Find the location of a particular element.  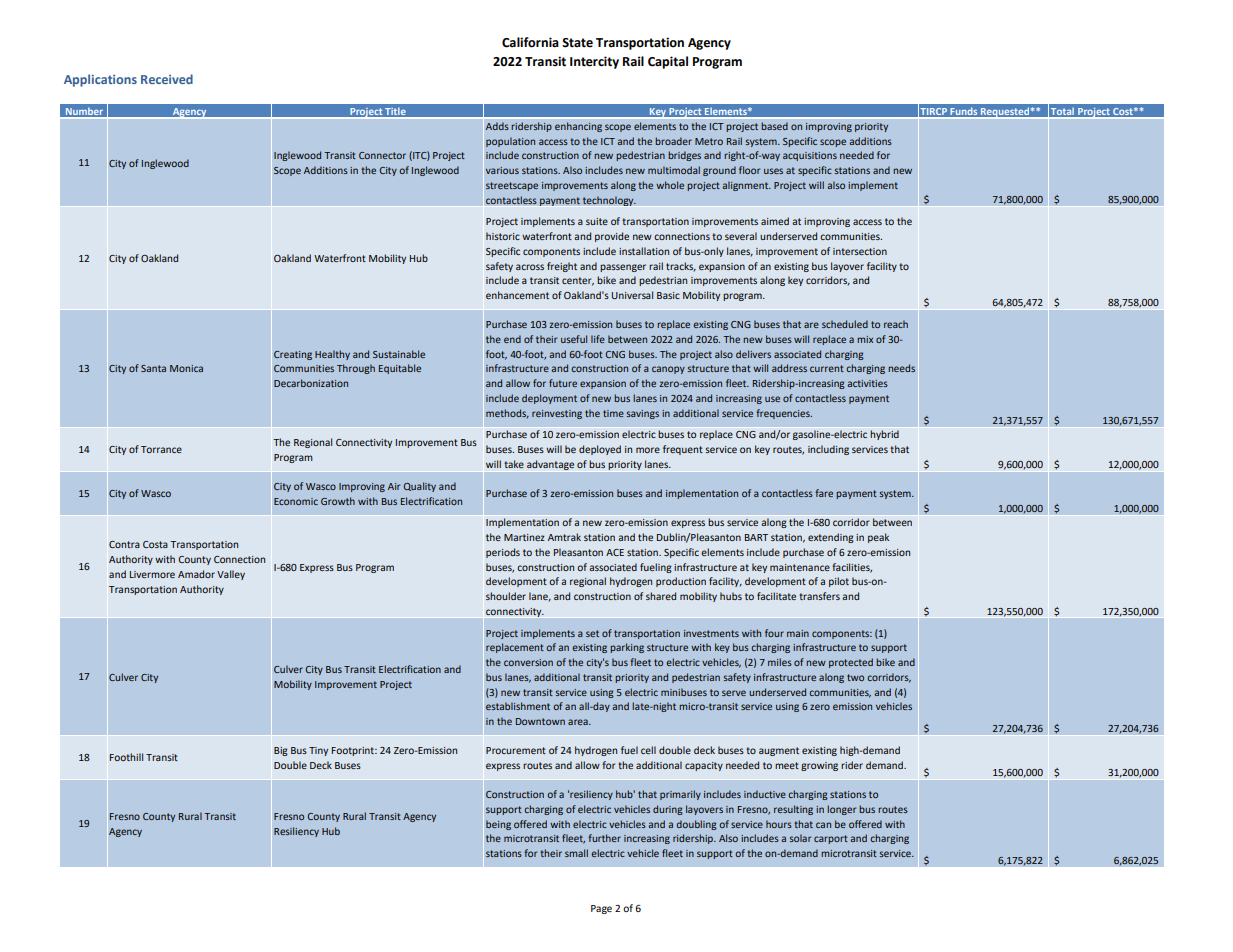

take is located at coordinates (514, 464).
